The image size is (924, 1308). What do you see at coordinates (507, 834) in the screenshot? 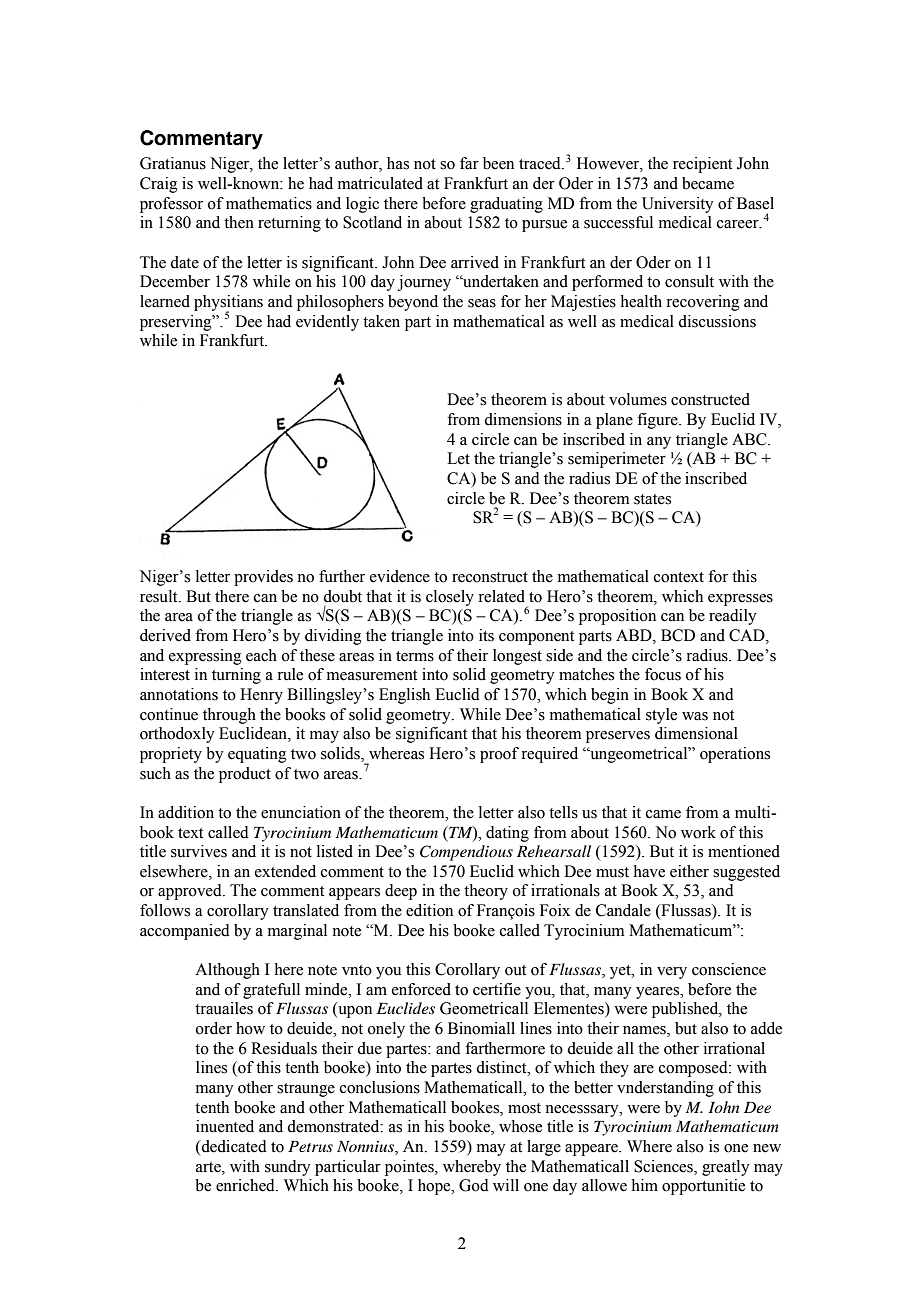
I see `dating` at bounding box center [507, 834].
